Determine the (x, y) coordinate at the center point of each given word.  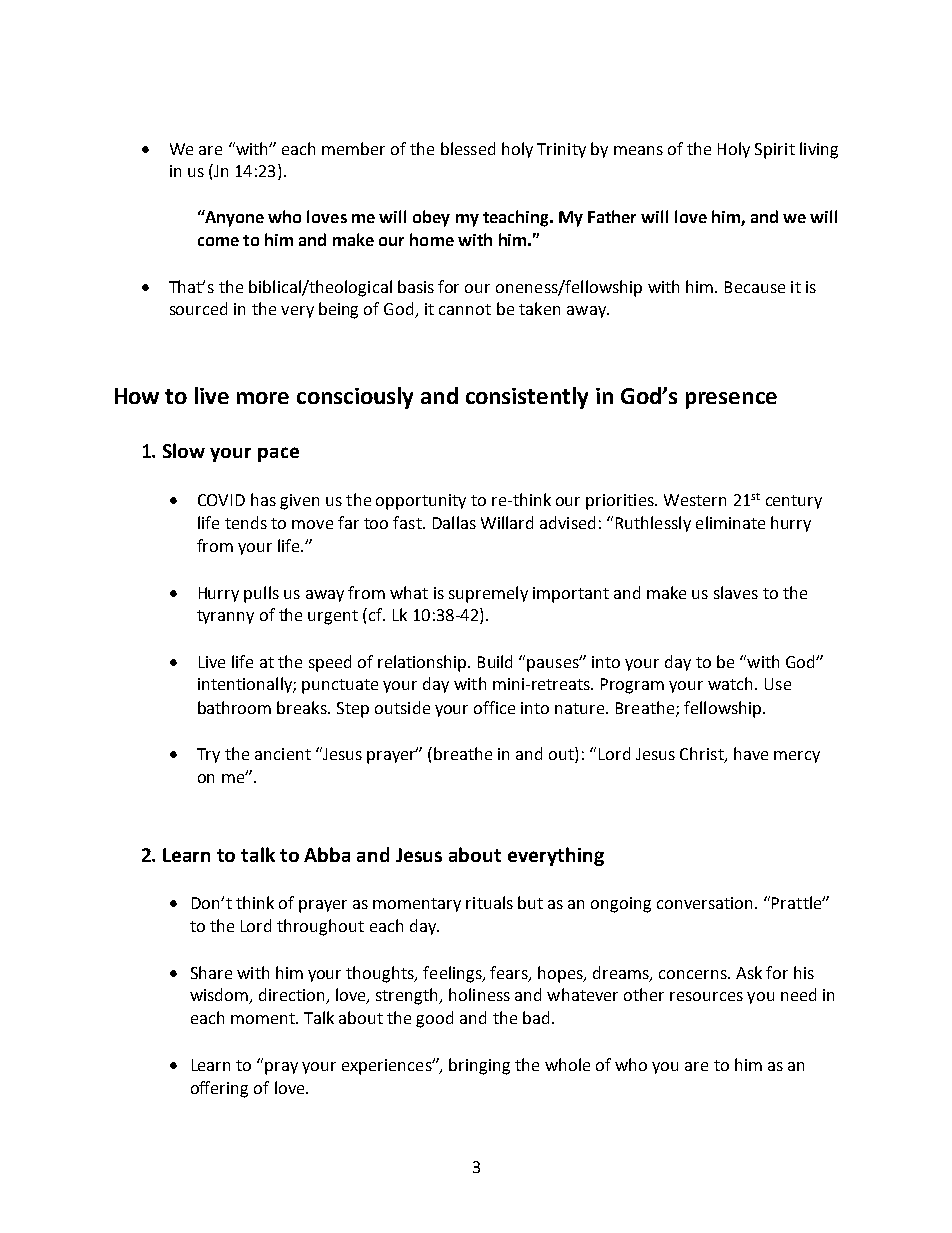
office (494, 707)
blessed (468, 148)
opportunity (421, 502)
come (218, 241)
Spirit (775, 151)
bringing (479, 1066)
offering (219, 1089)
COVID (221, 500)
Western (695, 500)
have (751, 753)
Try (208, 755)
